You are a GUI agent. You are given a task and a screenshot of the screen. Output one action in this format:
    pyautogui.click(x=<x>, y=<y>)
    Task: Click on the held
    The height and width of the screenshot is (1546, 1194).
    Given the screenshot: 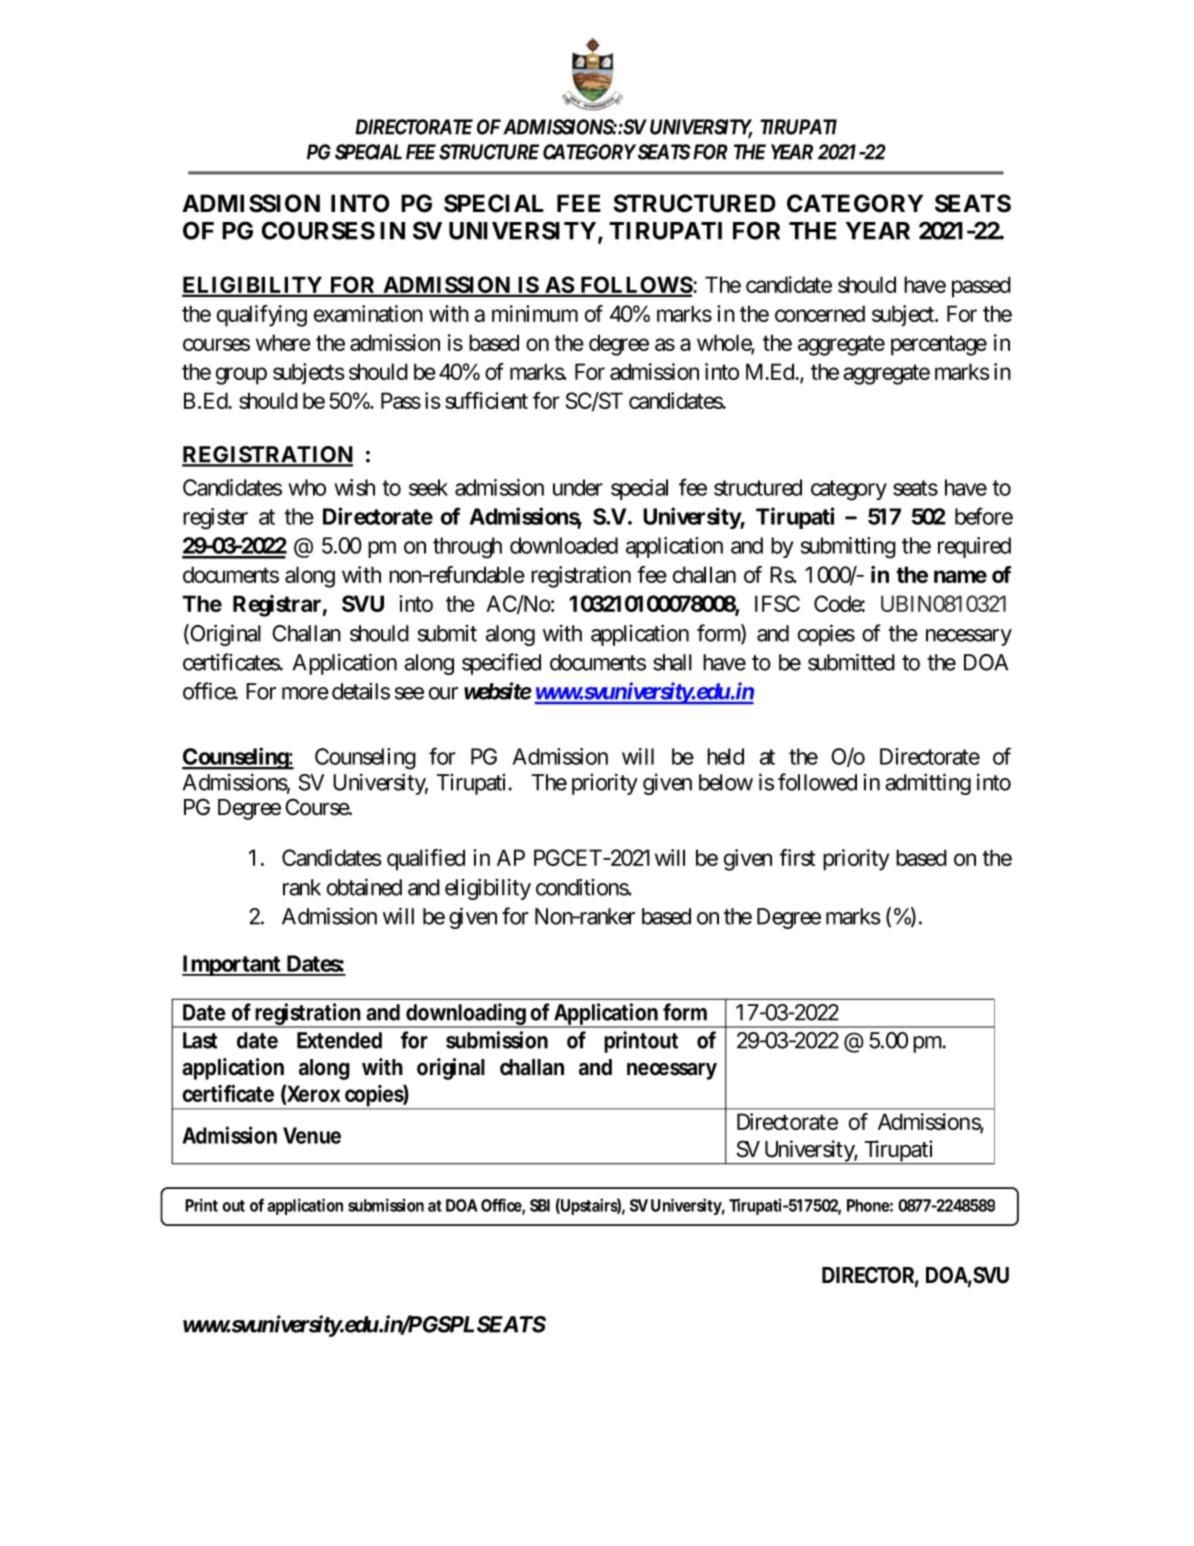 What is the action you would take?
    pyautogui.click(x=725, y=756)
